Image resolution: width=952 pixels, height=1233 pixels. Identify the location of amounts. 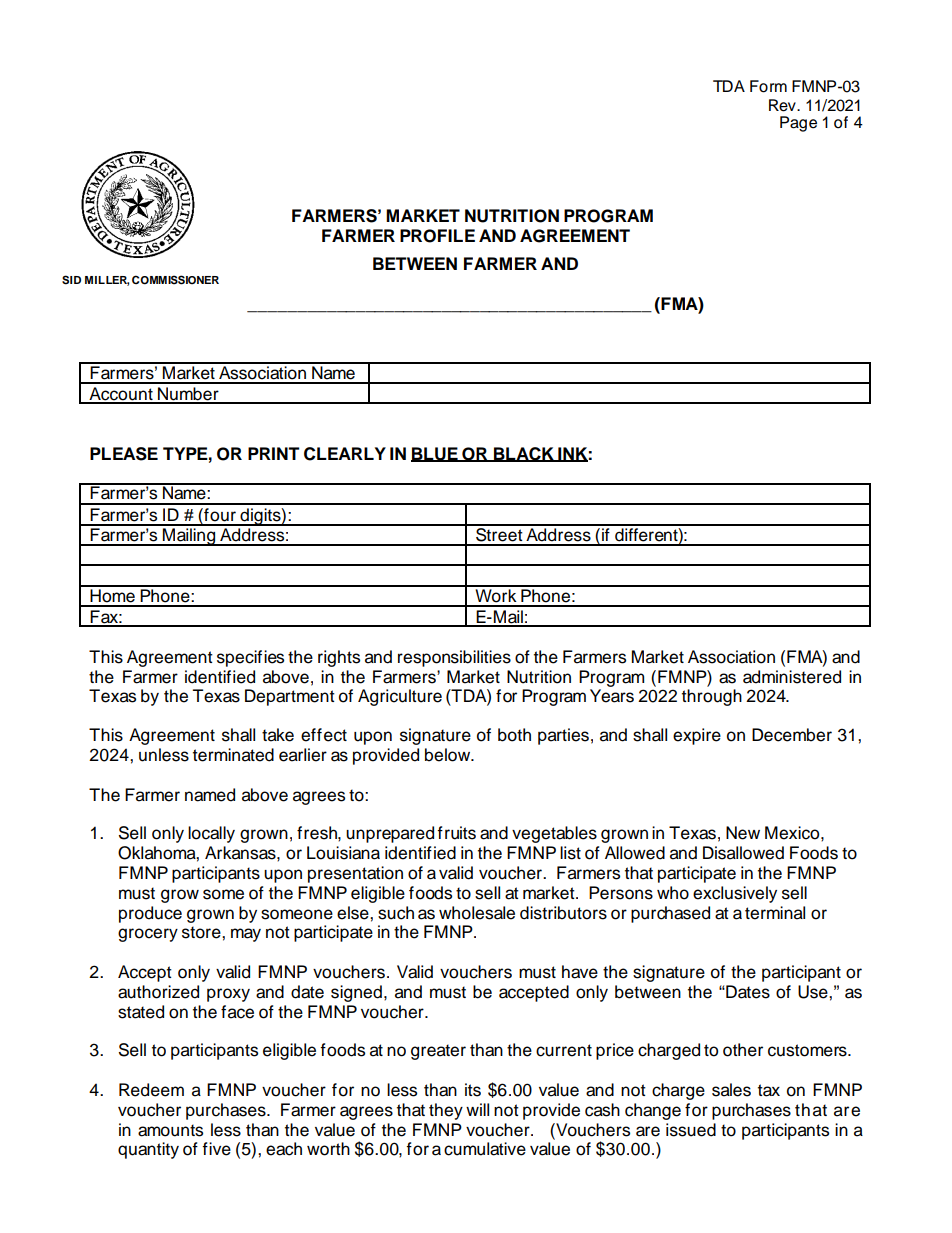
(170, 1130).
